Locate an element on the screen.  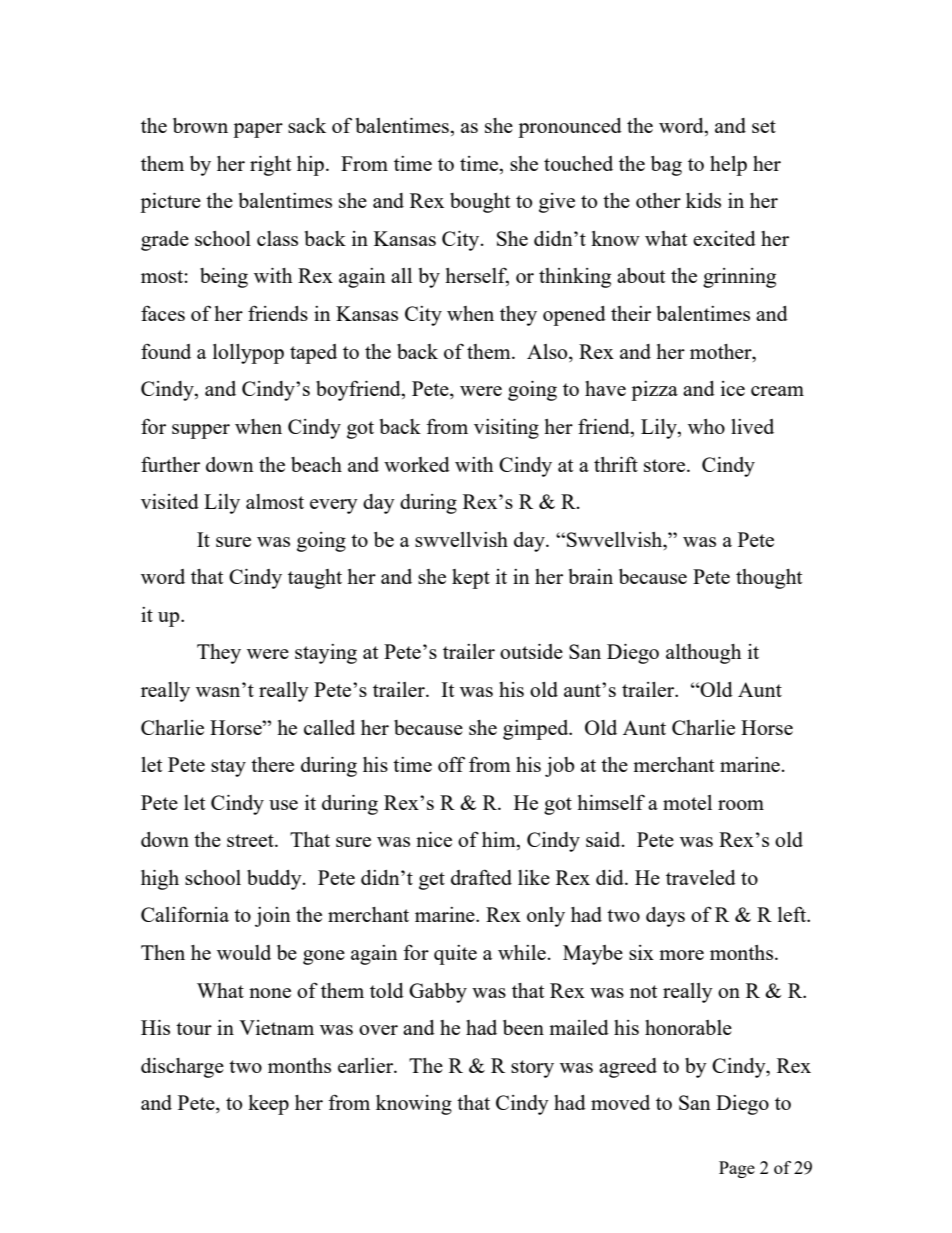
right is located at coordinates (270, 166).
